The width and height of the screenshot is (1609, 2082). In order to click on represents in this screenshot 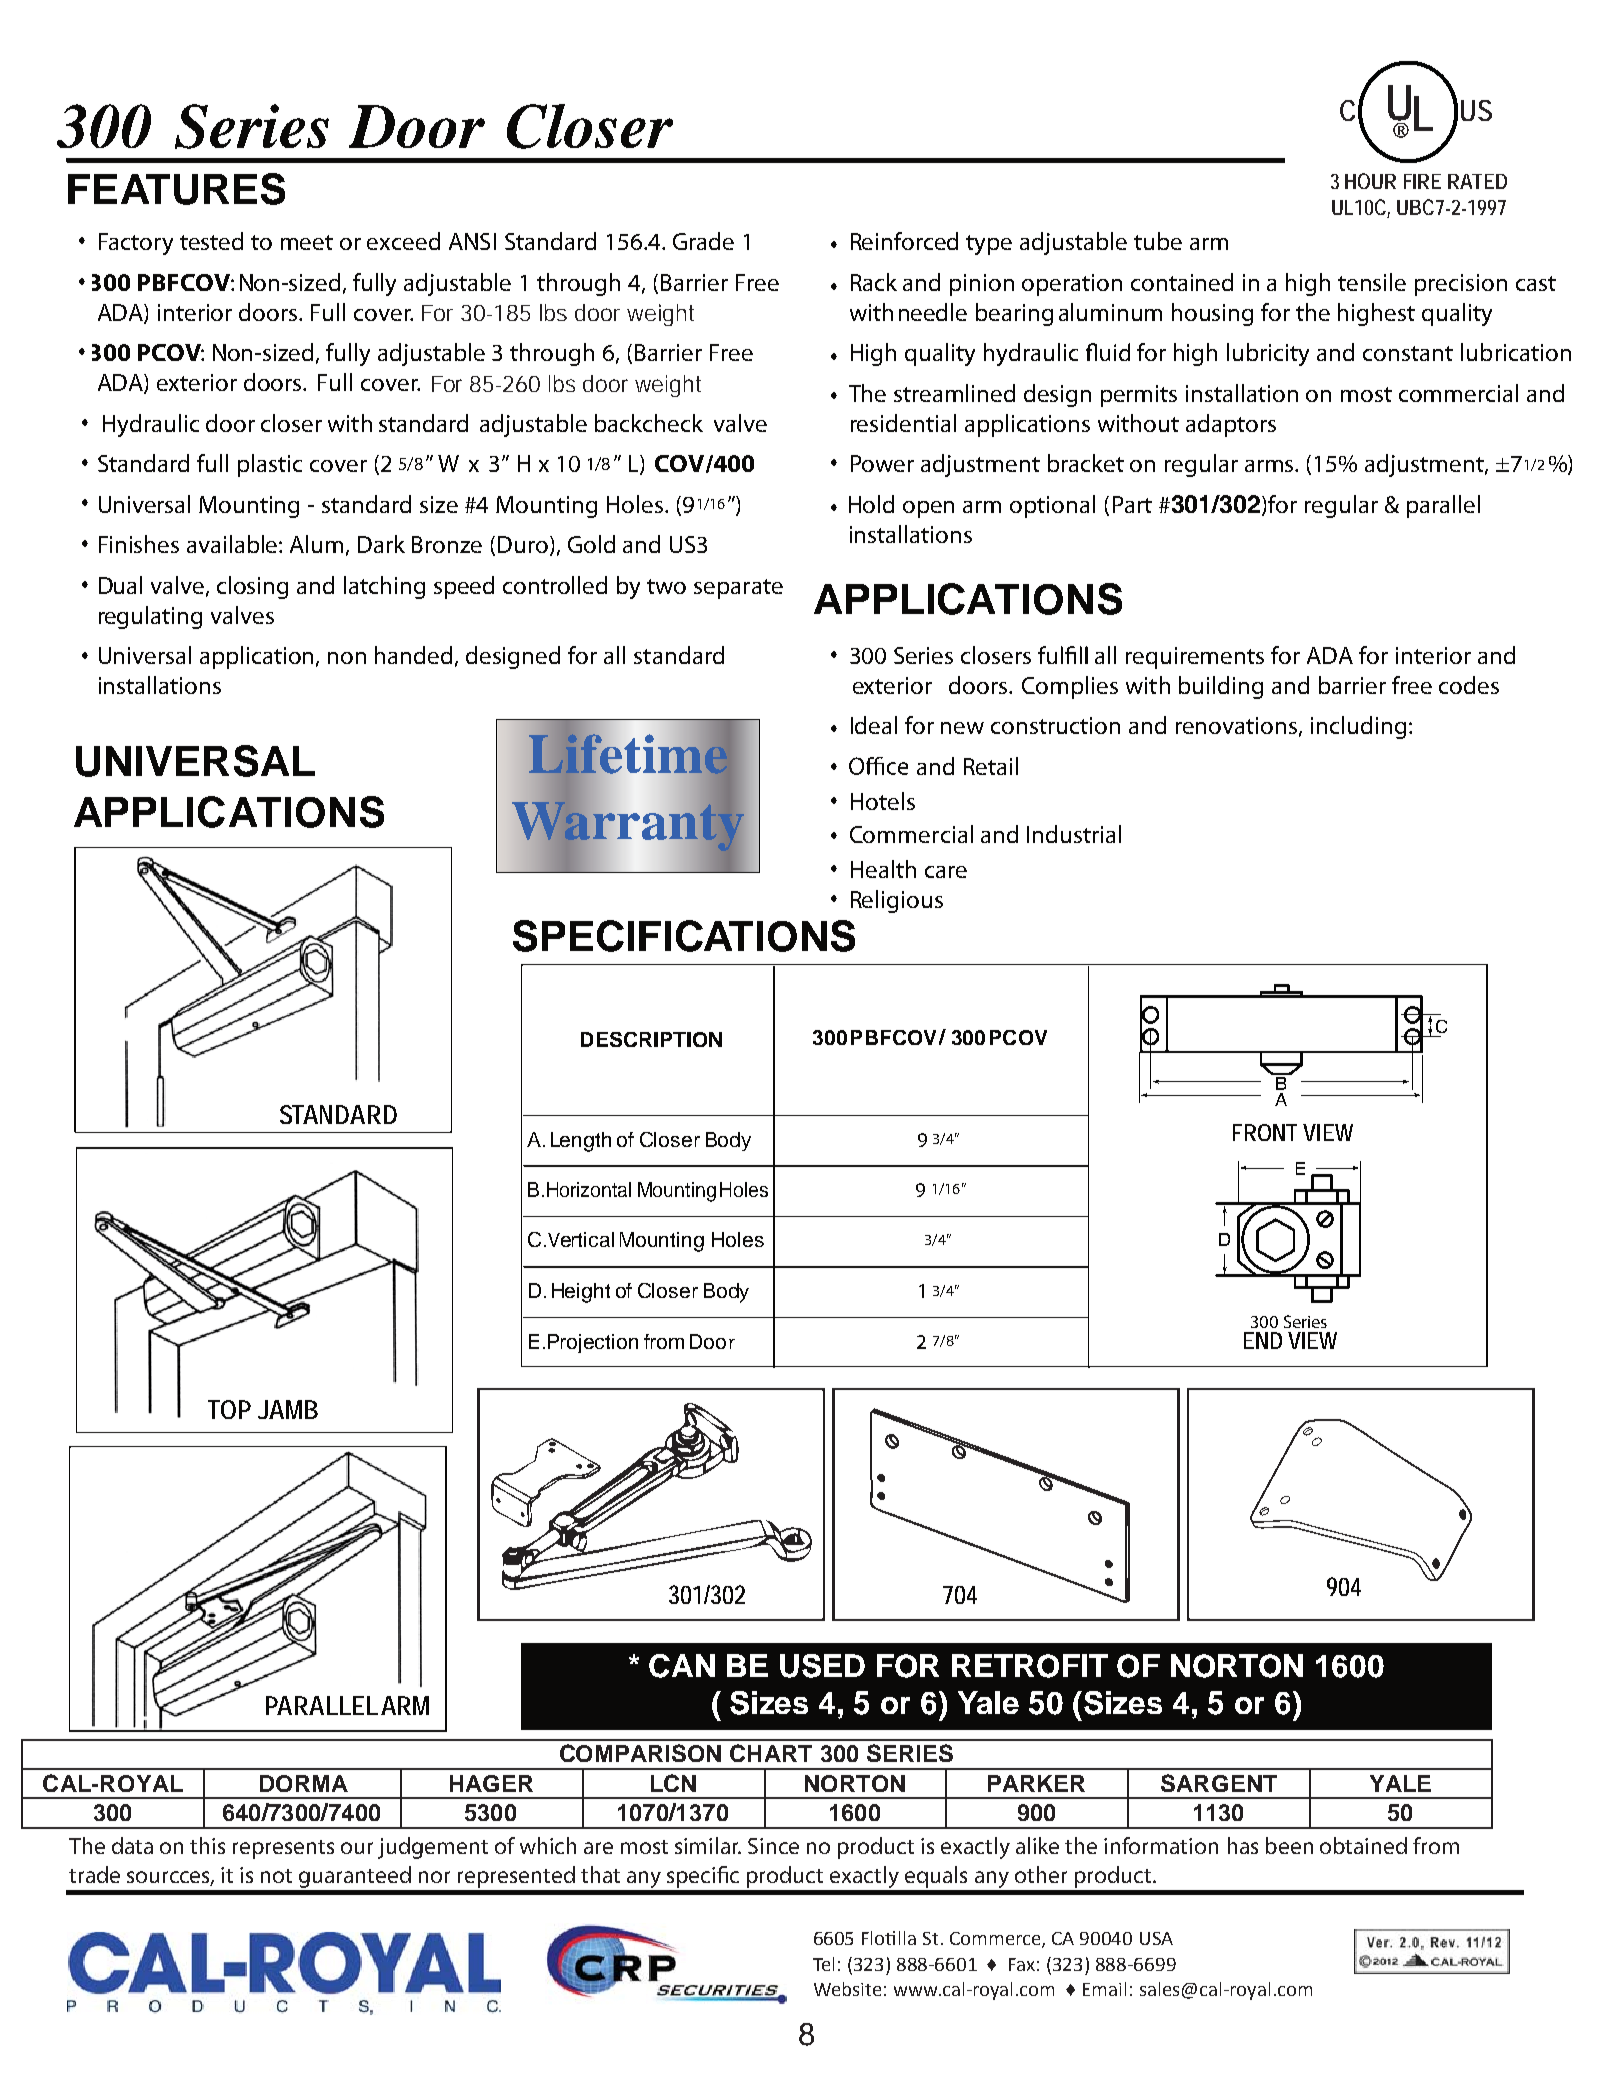, I will do `click(283, 1849)`.
